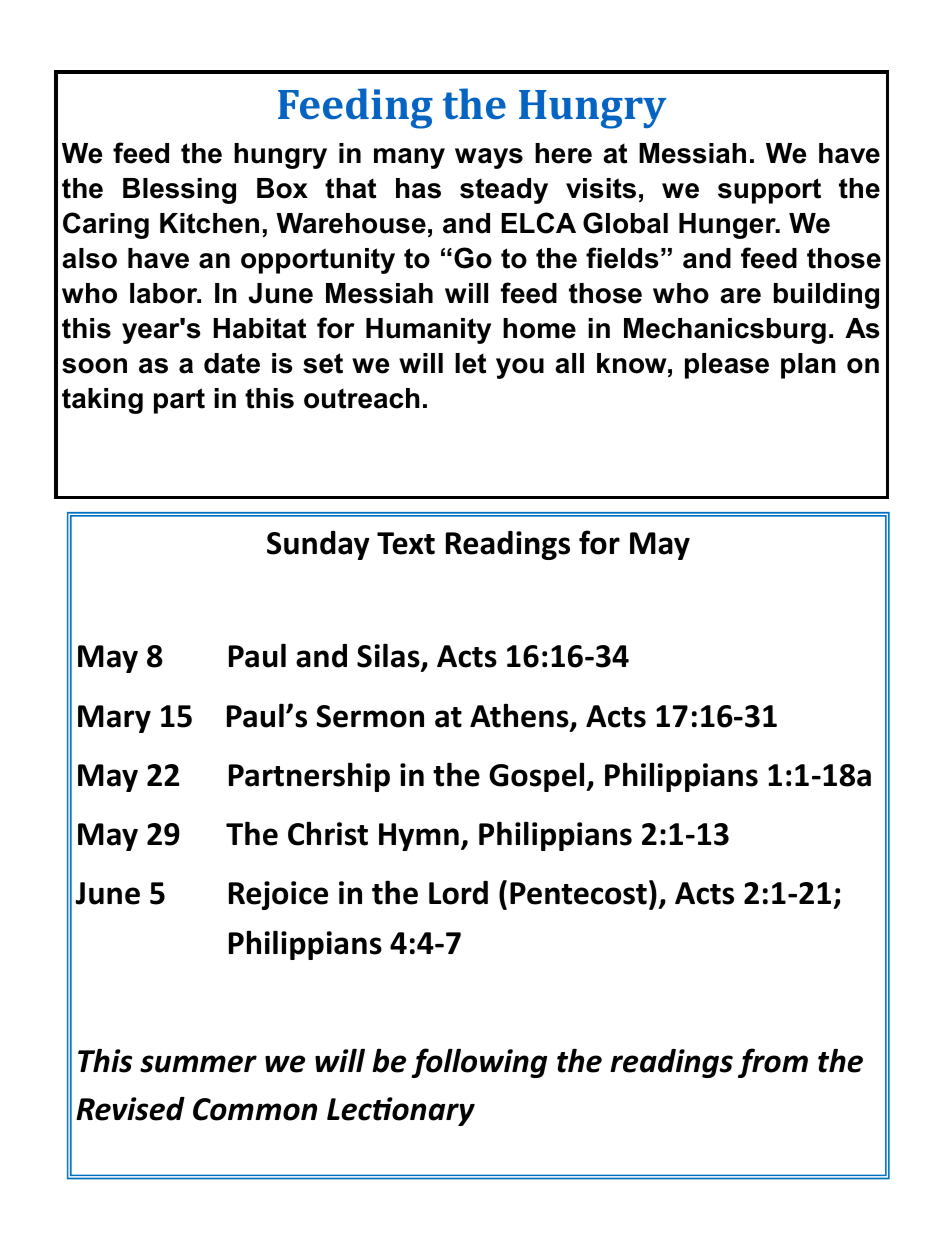 The height and width of the document is (1233, 952). I want to click on following, so click(479, 1063).
